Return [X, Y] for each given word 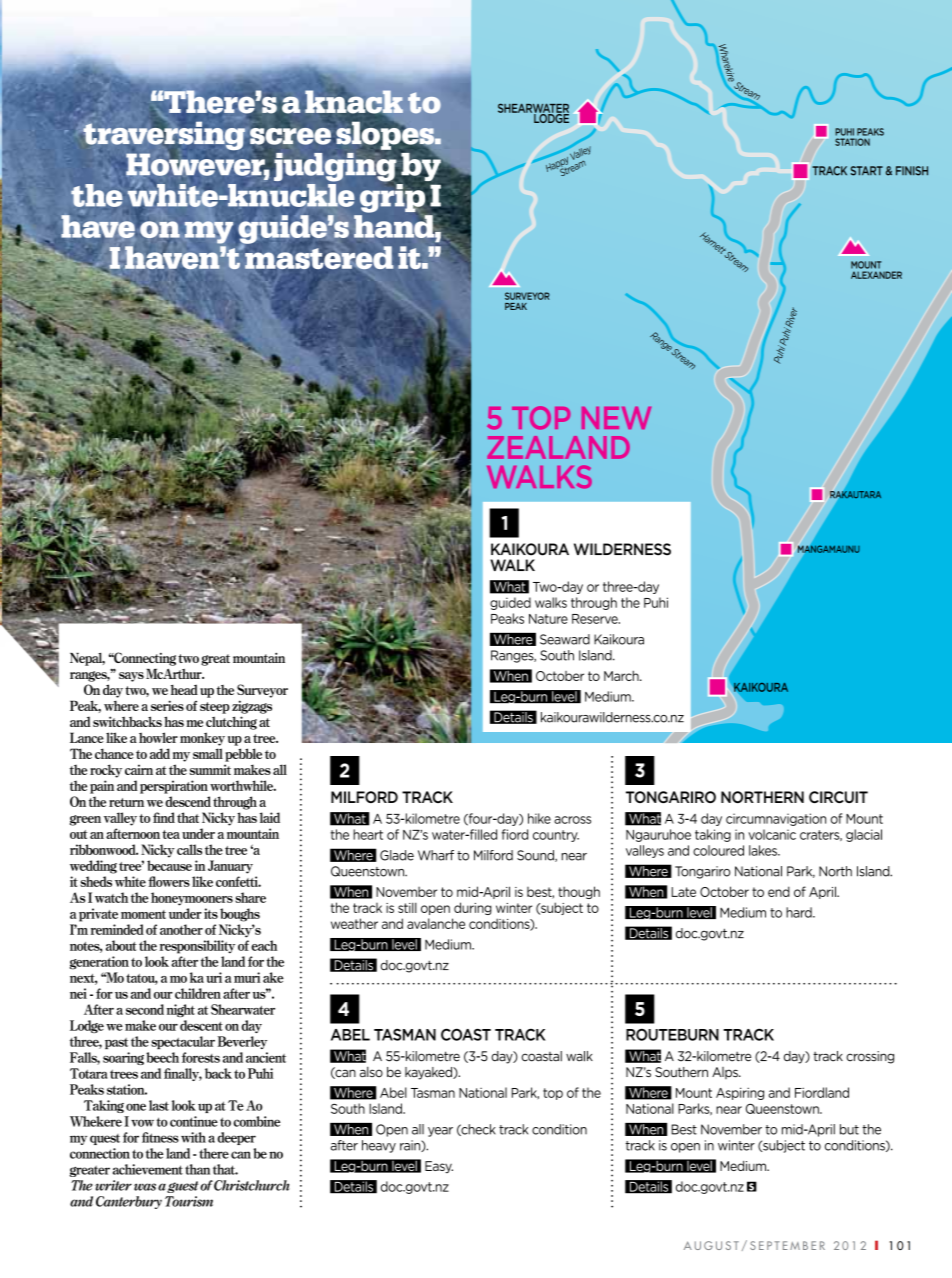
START [867, 171]
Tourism [189, 1201]
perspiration [174, 787]
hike [539, 818]
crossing [870, 1057]
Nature [548, 619]
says [131, 677]
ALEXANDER [876, 275]
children [198, 993]
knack [354, 101]
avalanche [436, 923]
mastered [318, 257]
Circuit [838, 797]
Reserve [596, 619]
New [616, 418]
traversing [164, 136]
